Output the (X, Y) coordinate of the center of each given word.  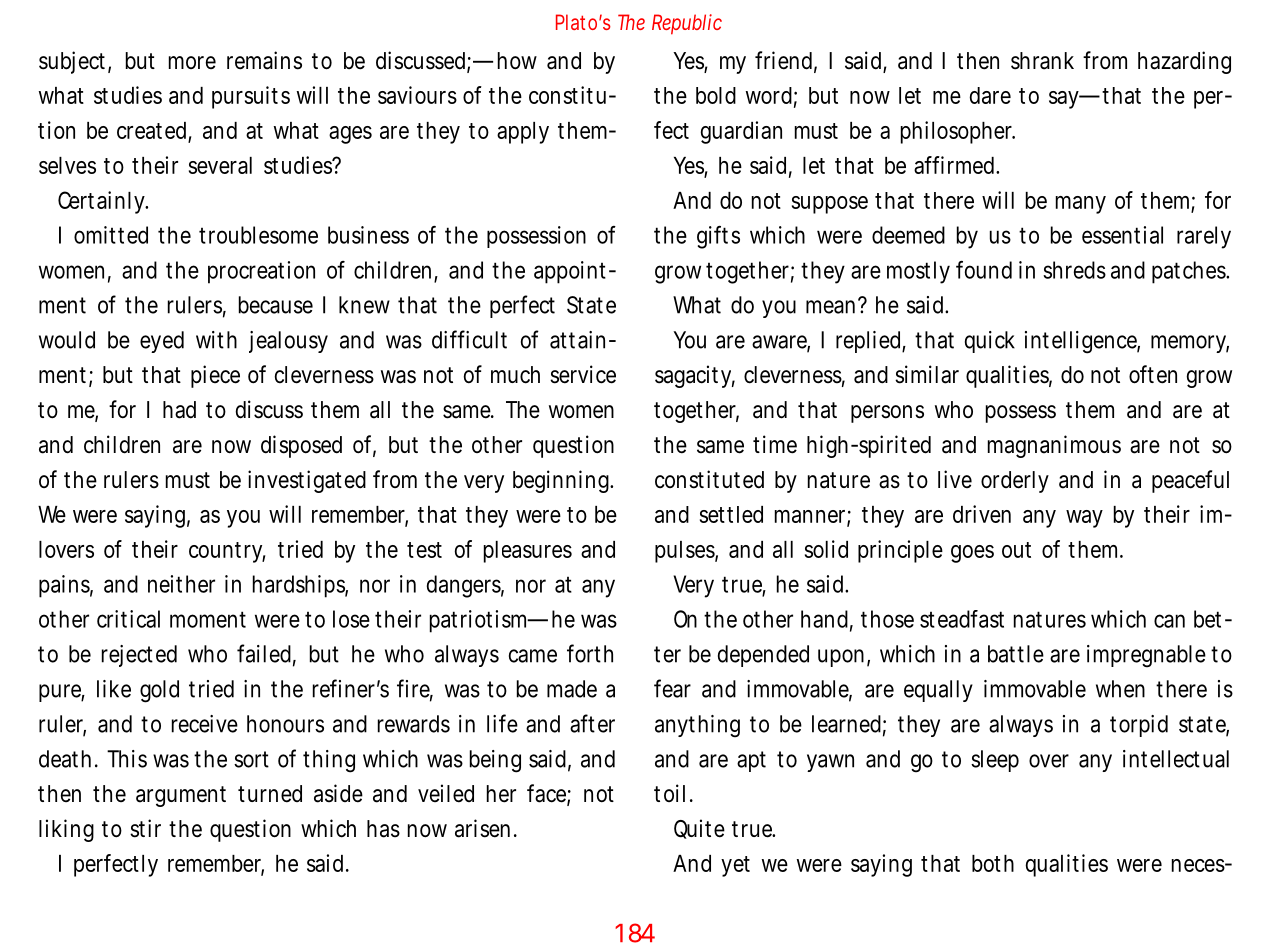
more (192, 62)
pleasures (528, 552)
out (1016, 550)
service (583, 374)
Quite (699, 829)
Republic (687, 24)
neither (181, 584)
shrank (1042, 61)
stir (145, 828)
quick (990, 342)
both (993, 863)
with (216, 340)
